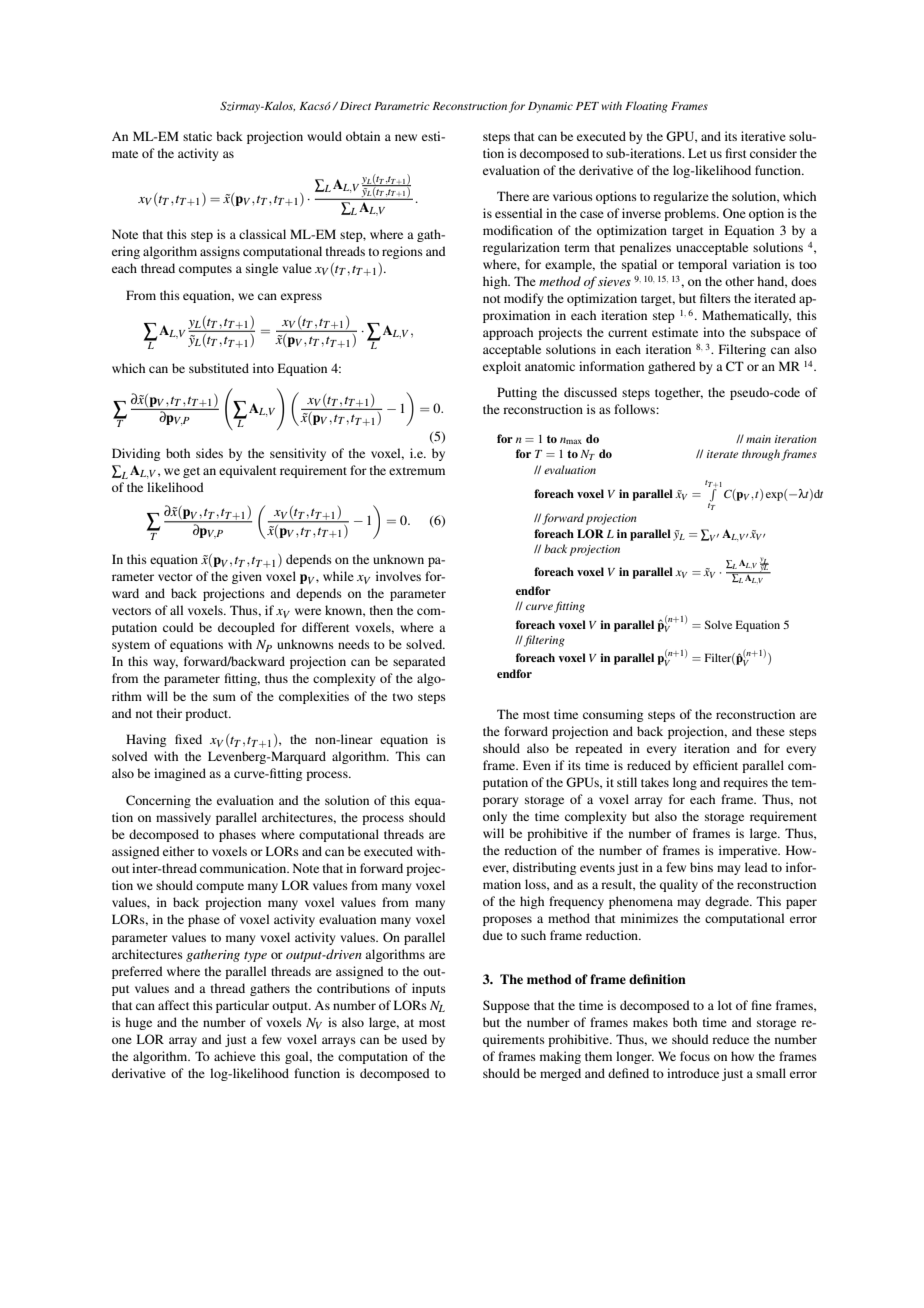 The image size is (924, 1308). Describe the element at coordinates (739, 281) in the screenshot. I see `other` at that location.
